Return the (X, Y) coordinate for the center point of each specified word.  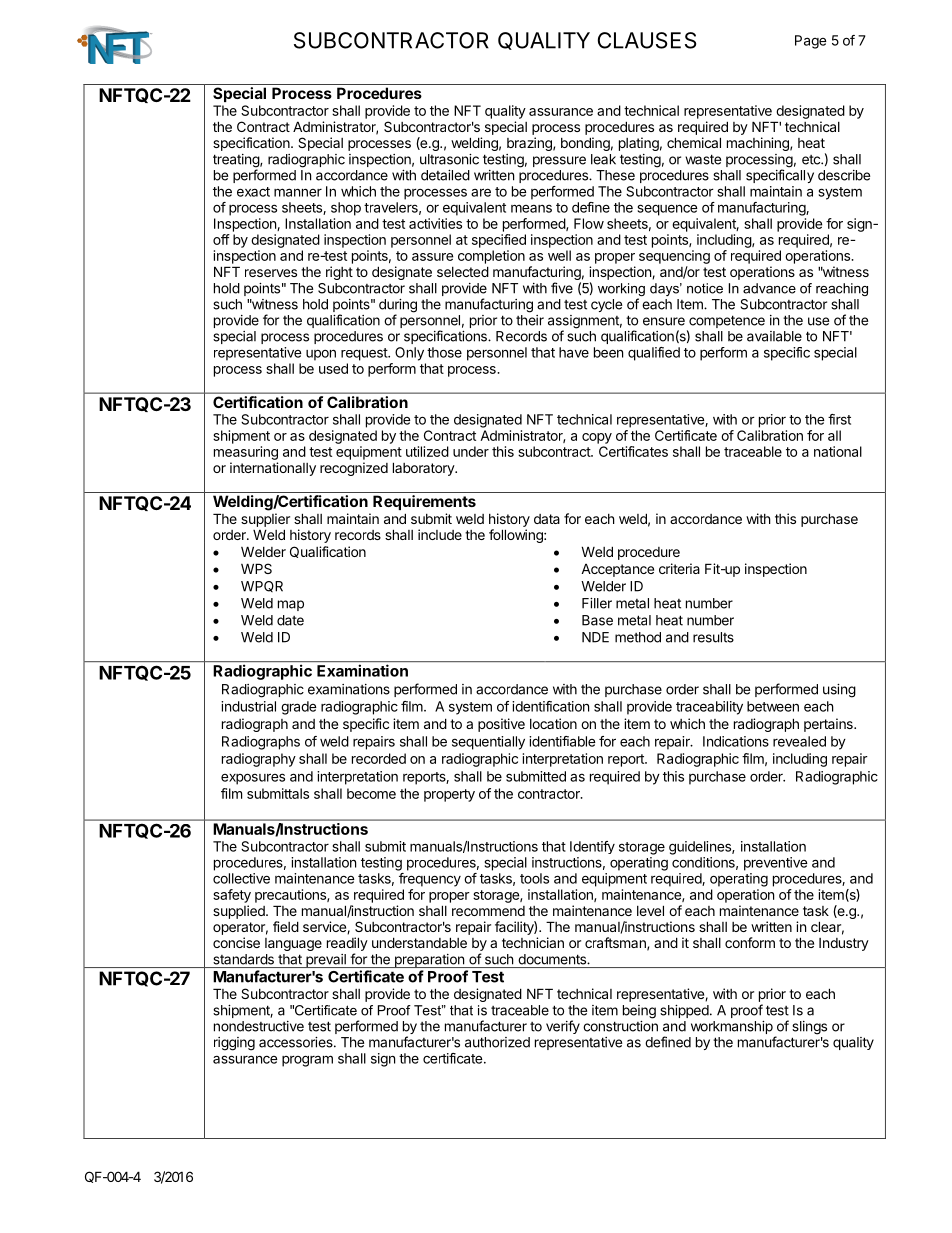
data (547, 519)
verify (563, 1027)
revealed (799, 741)
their (530, 320)
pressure (559, 161)
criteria (679, 568)
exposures (253, 779)
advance (769, 288)
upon (321, 355)
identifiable (562, 741)
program (307, 1061)
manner (298, 192)
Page (811, 42)
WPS (256, 568)
